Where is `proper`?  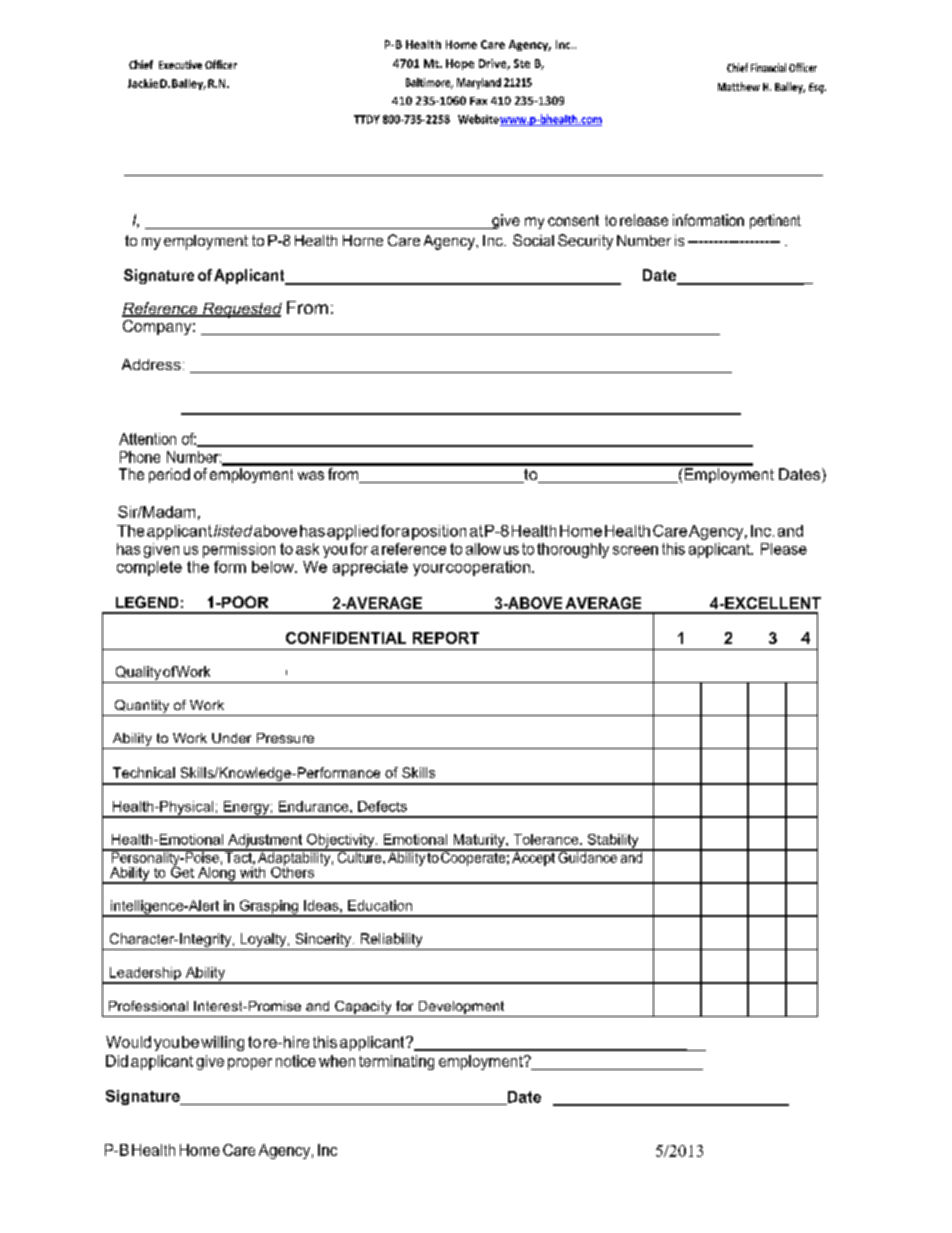 proper is located at coordinates (250, 1064).
